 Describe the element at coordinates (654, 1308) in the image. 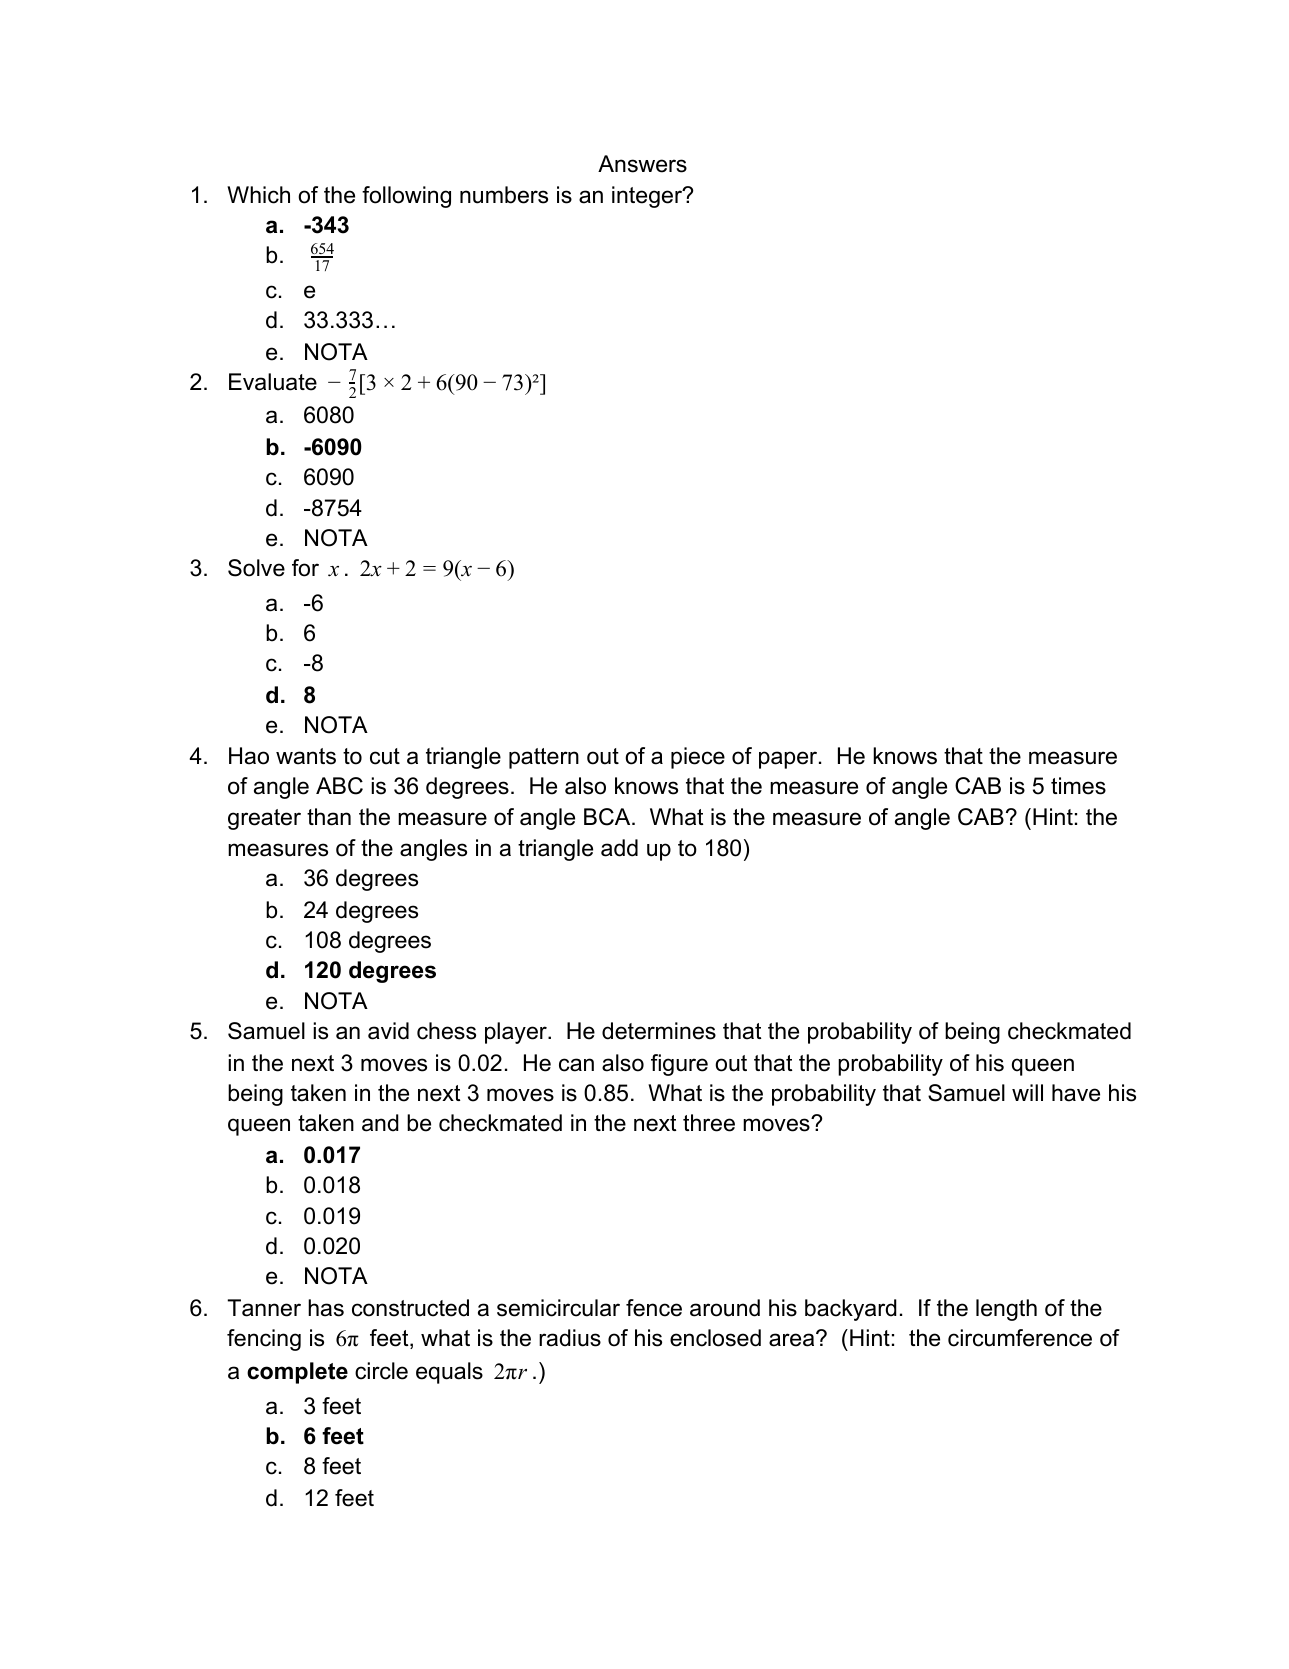

I see `fence` at that location.
